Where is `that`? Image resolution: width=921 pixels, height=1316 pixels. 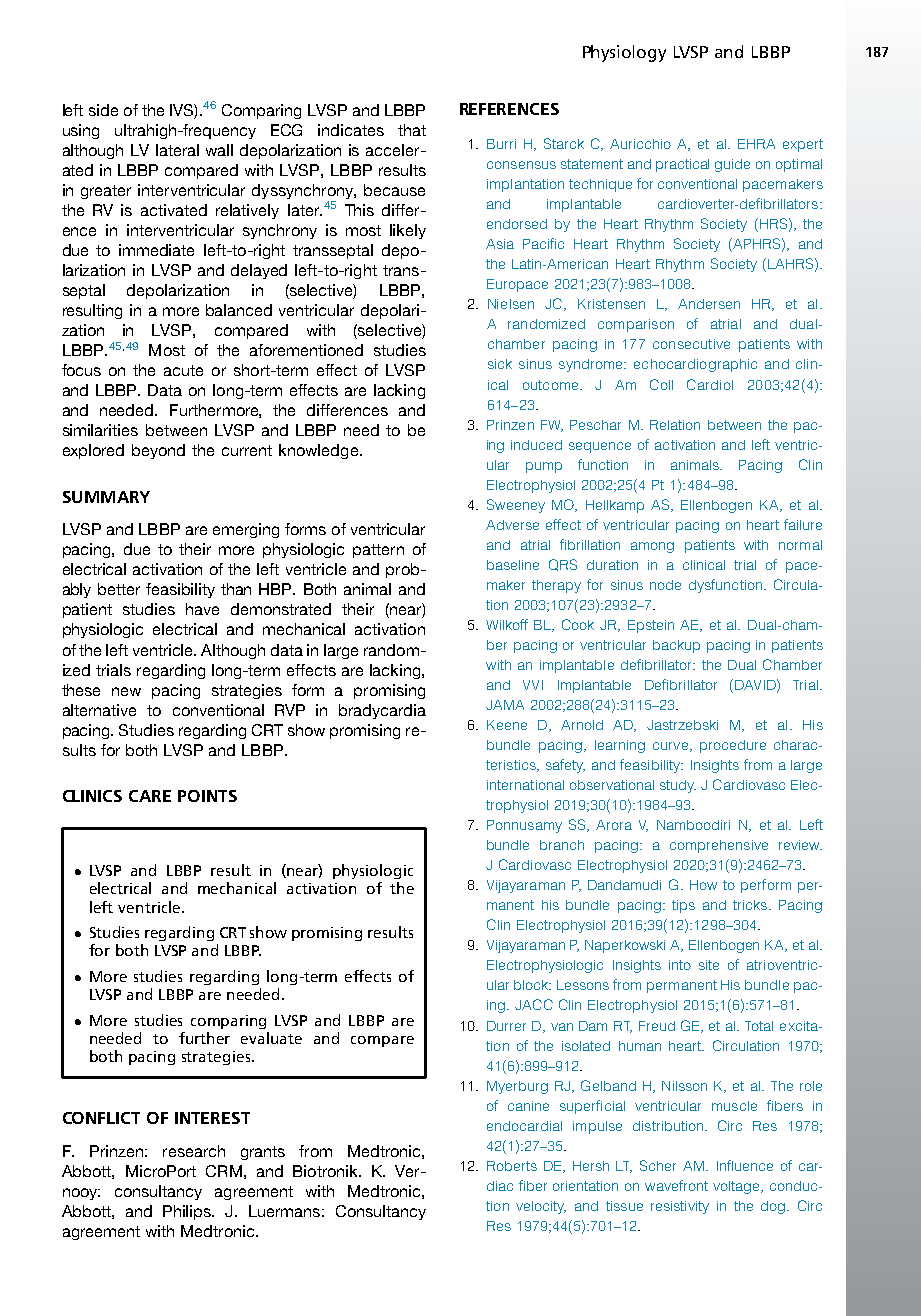
that is located at coordinates (412, 130).
